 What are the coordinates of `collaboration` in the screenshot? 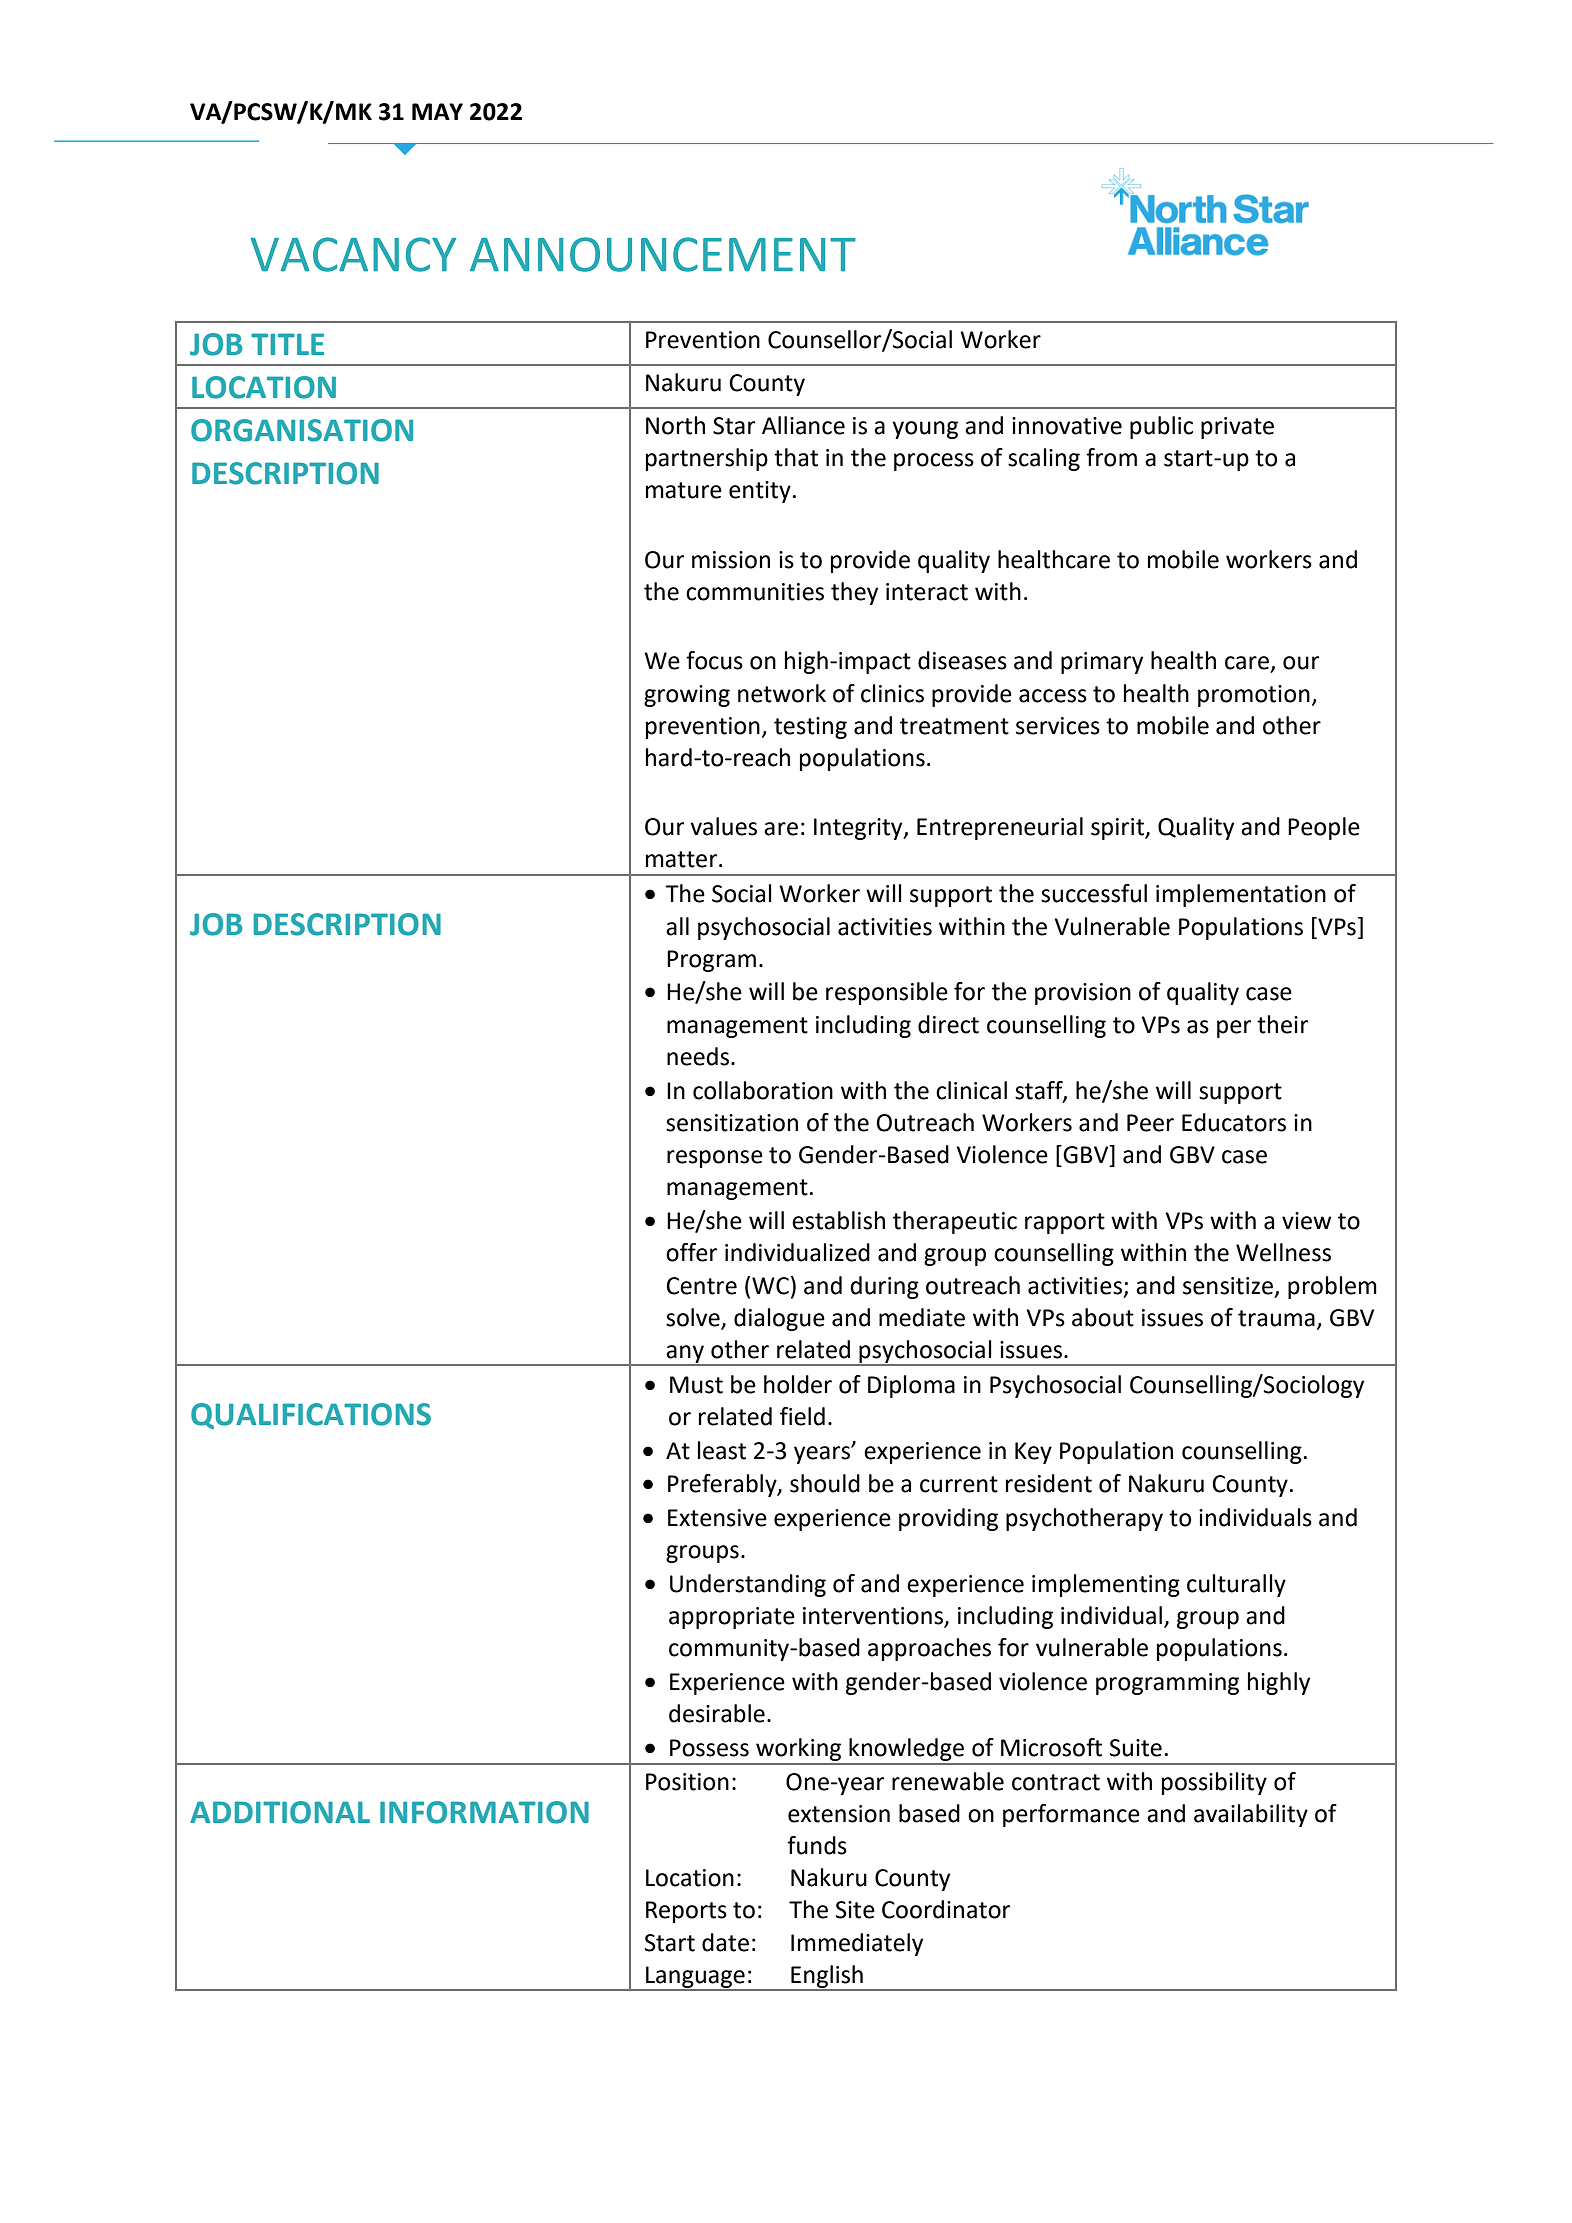 It's located at (763, 1090).
